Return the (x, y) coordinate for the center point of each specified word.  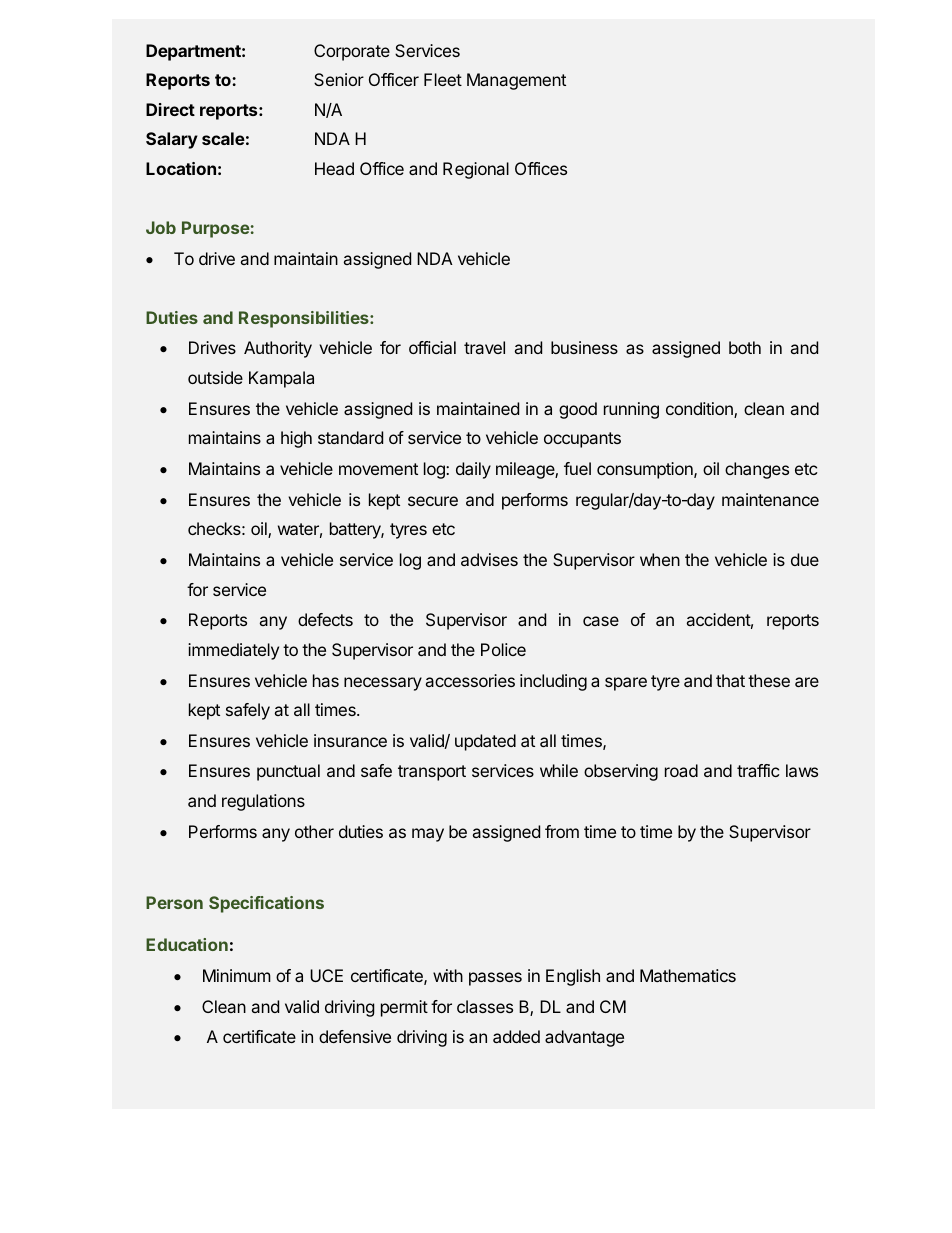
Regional (476, 170)
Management (516, 81)
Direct (170, 109)
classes (485, 1006)
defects (325, 619)
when (660, 559)
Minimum (237, 975)
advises (489, 559)
